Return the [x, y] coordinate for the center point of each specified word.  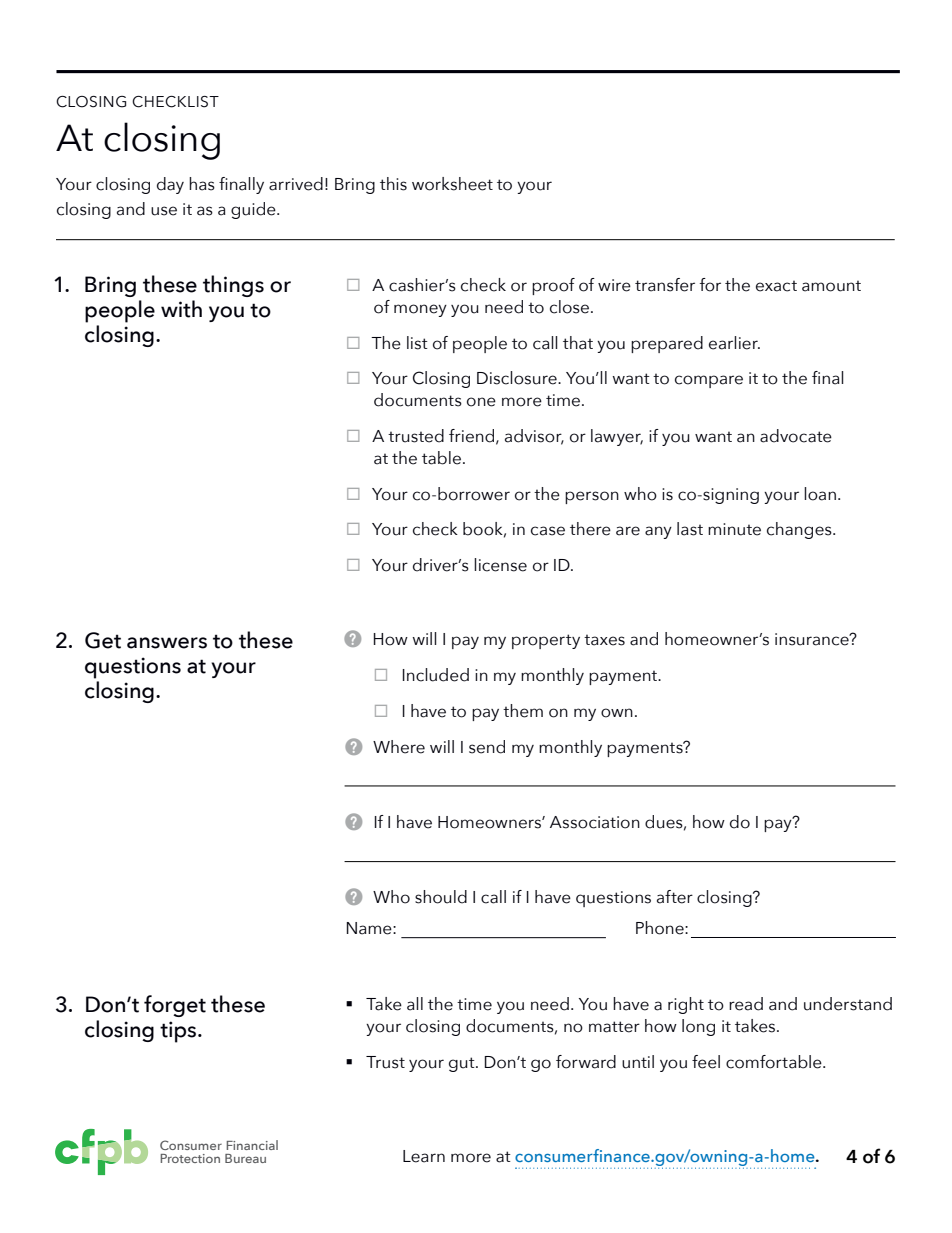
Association [595, 822]
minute [734, 529]
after [675, 897]
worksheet [452, 184]
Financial [252, 1145]
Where [399, 747]
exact [776, 286]
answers [167, 643]
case [548, 531]
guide [254, 210]
